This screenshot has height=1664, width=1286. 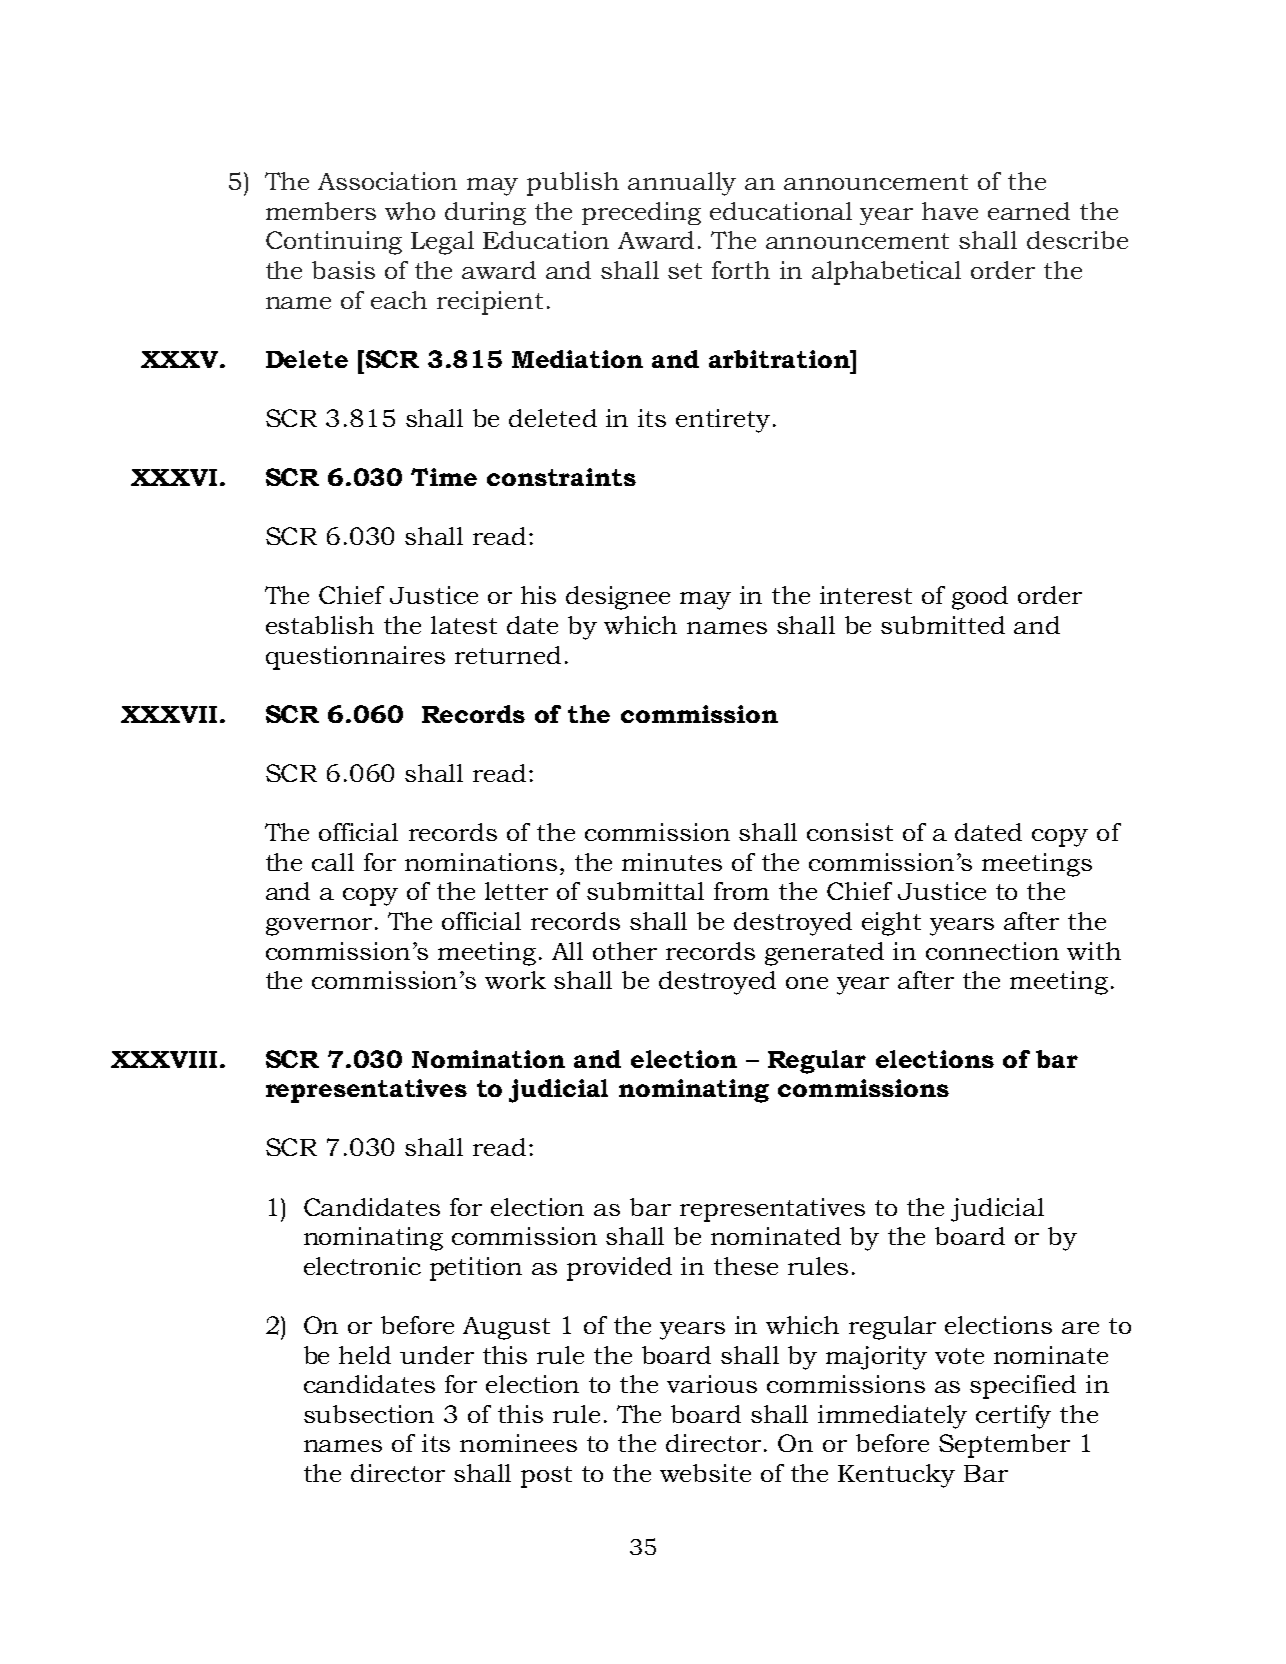 What do you see at coordinates (672, 862) in the screenshot?
I see `minutes` at bounding box center [672, 862].
